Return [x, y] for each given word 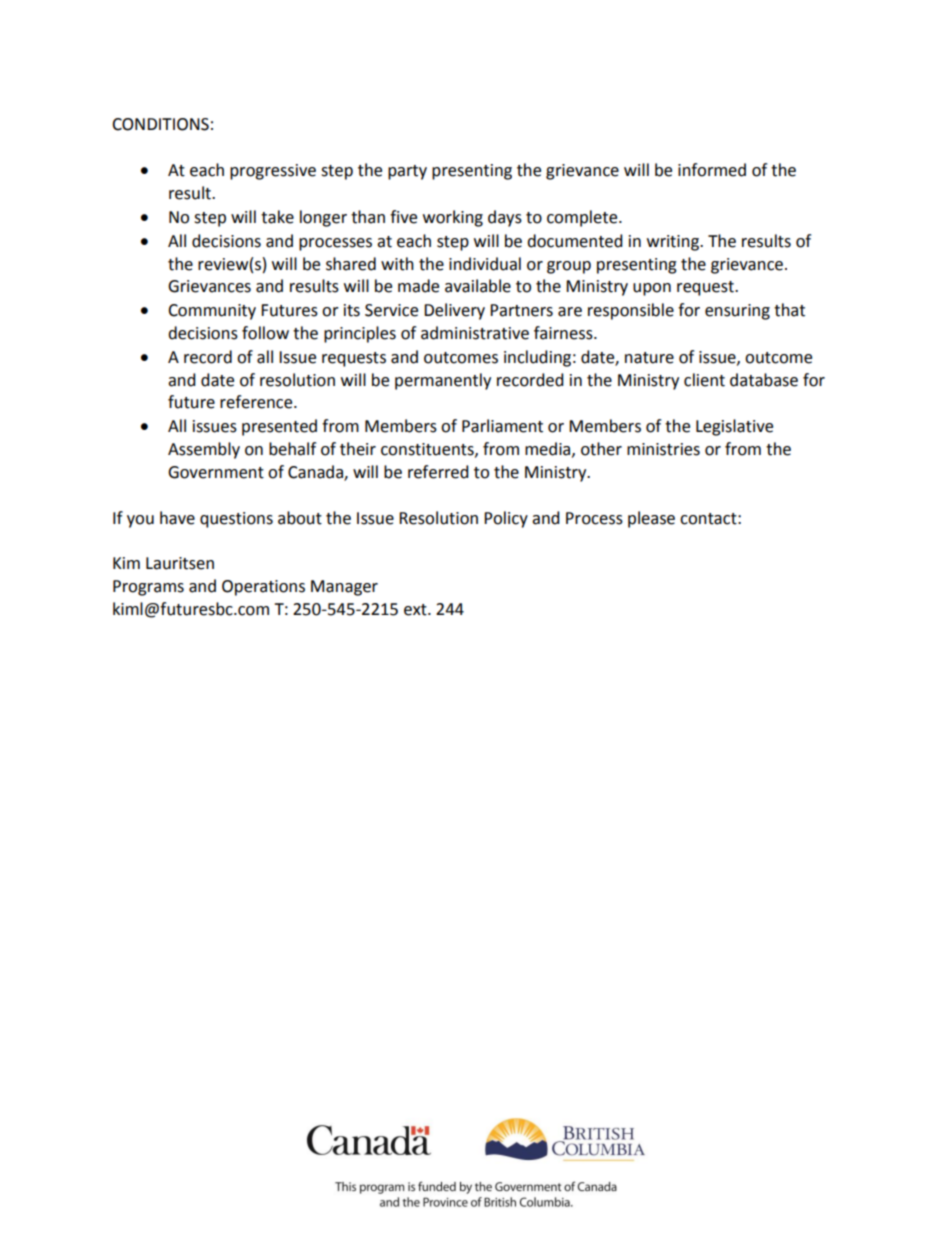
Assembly [204, 450]
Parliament [502, 426]
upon [652, 289]
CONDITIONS [160, 124]
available [478, 286]
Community [212, 312]
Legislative [734, 427]
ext [416, 610]
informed [712, 170]
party [407, 172]
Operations [263, 588]
